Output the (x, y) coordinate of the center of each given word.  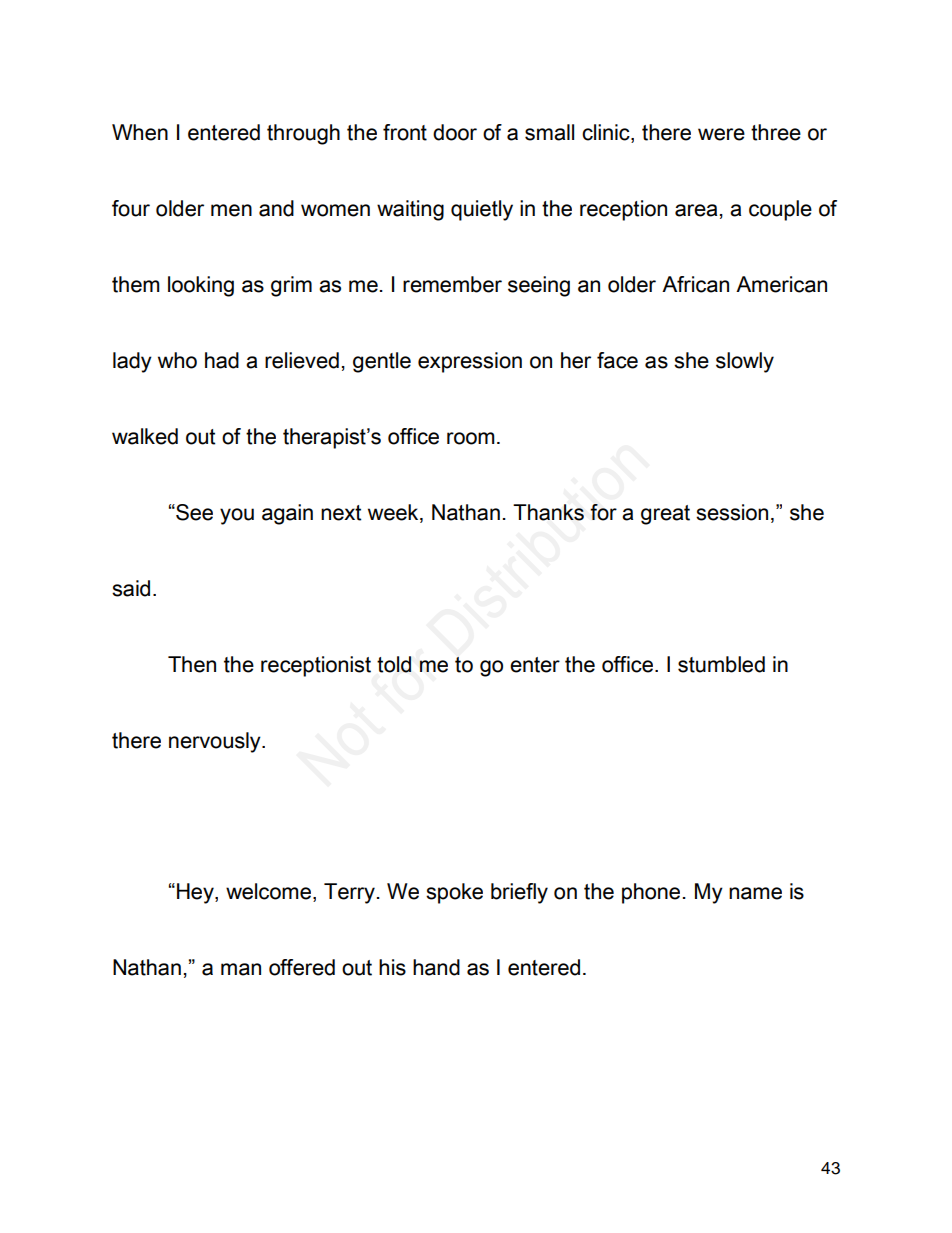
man (241, 969)
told (394, 664)
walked (145, 436)
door (455, 132)
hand (436, 967)
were (721, 134)
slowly (745, 362)
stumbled (721, 664)
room (471, 438)
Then (192, 664)
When (140, 132)
